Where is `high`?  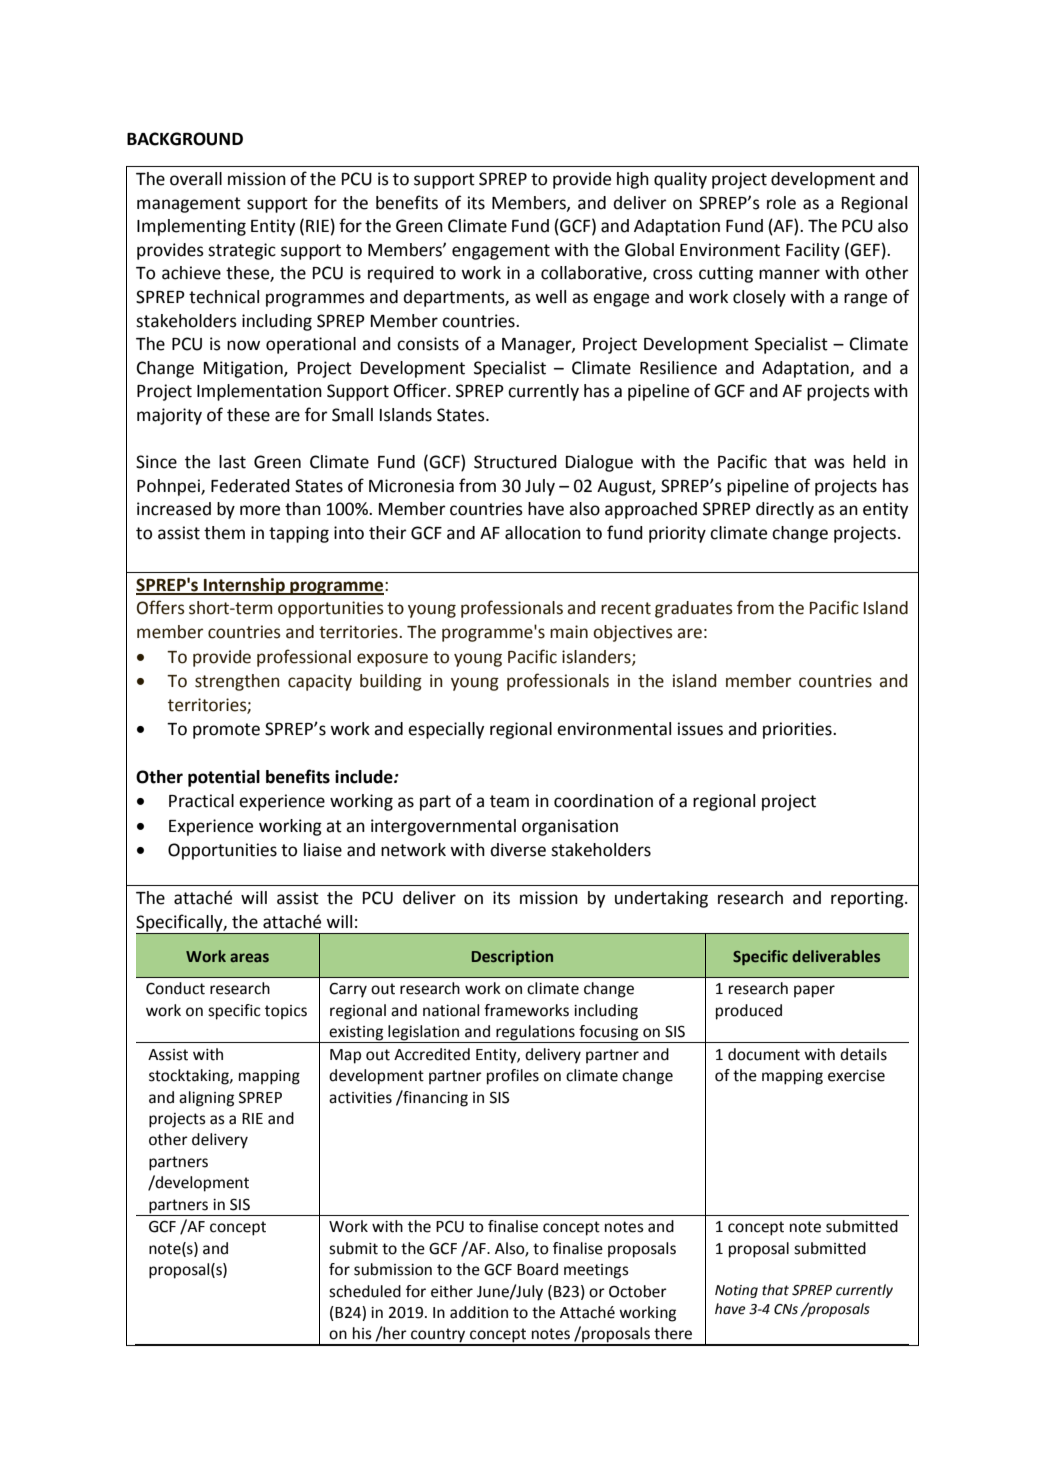
high is located at coordinates (633, 180).
